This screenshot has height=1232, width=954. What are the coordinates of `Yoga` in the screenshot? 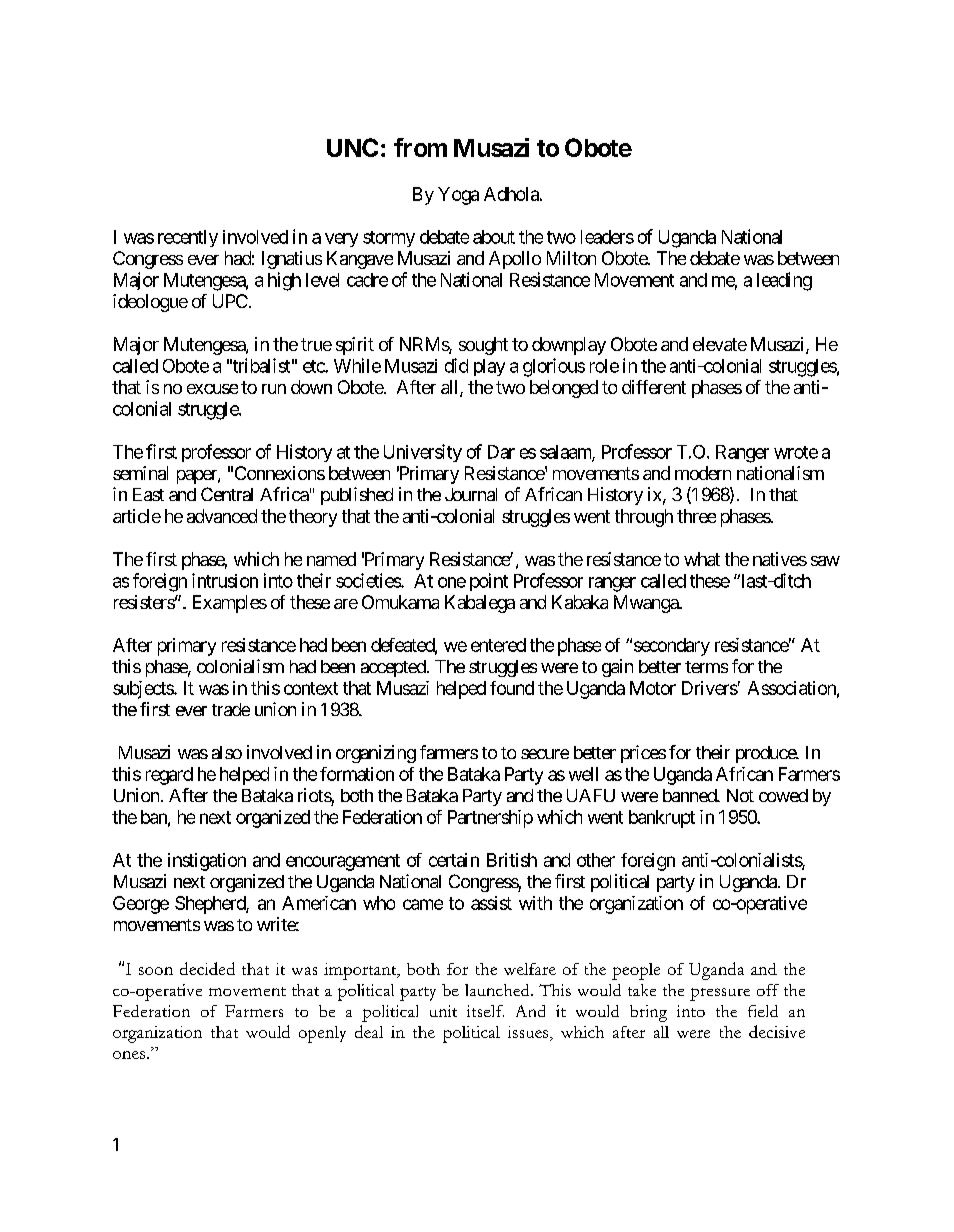 It's located at (458, 196).
